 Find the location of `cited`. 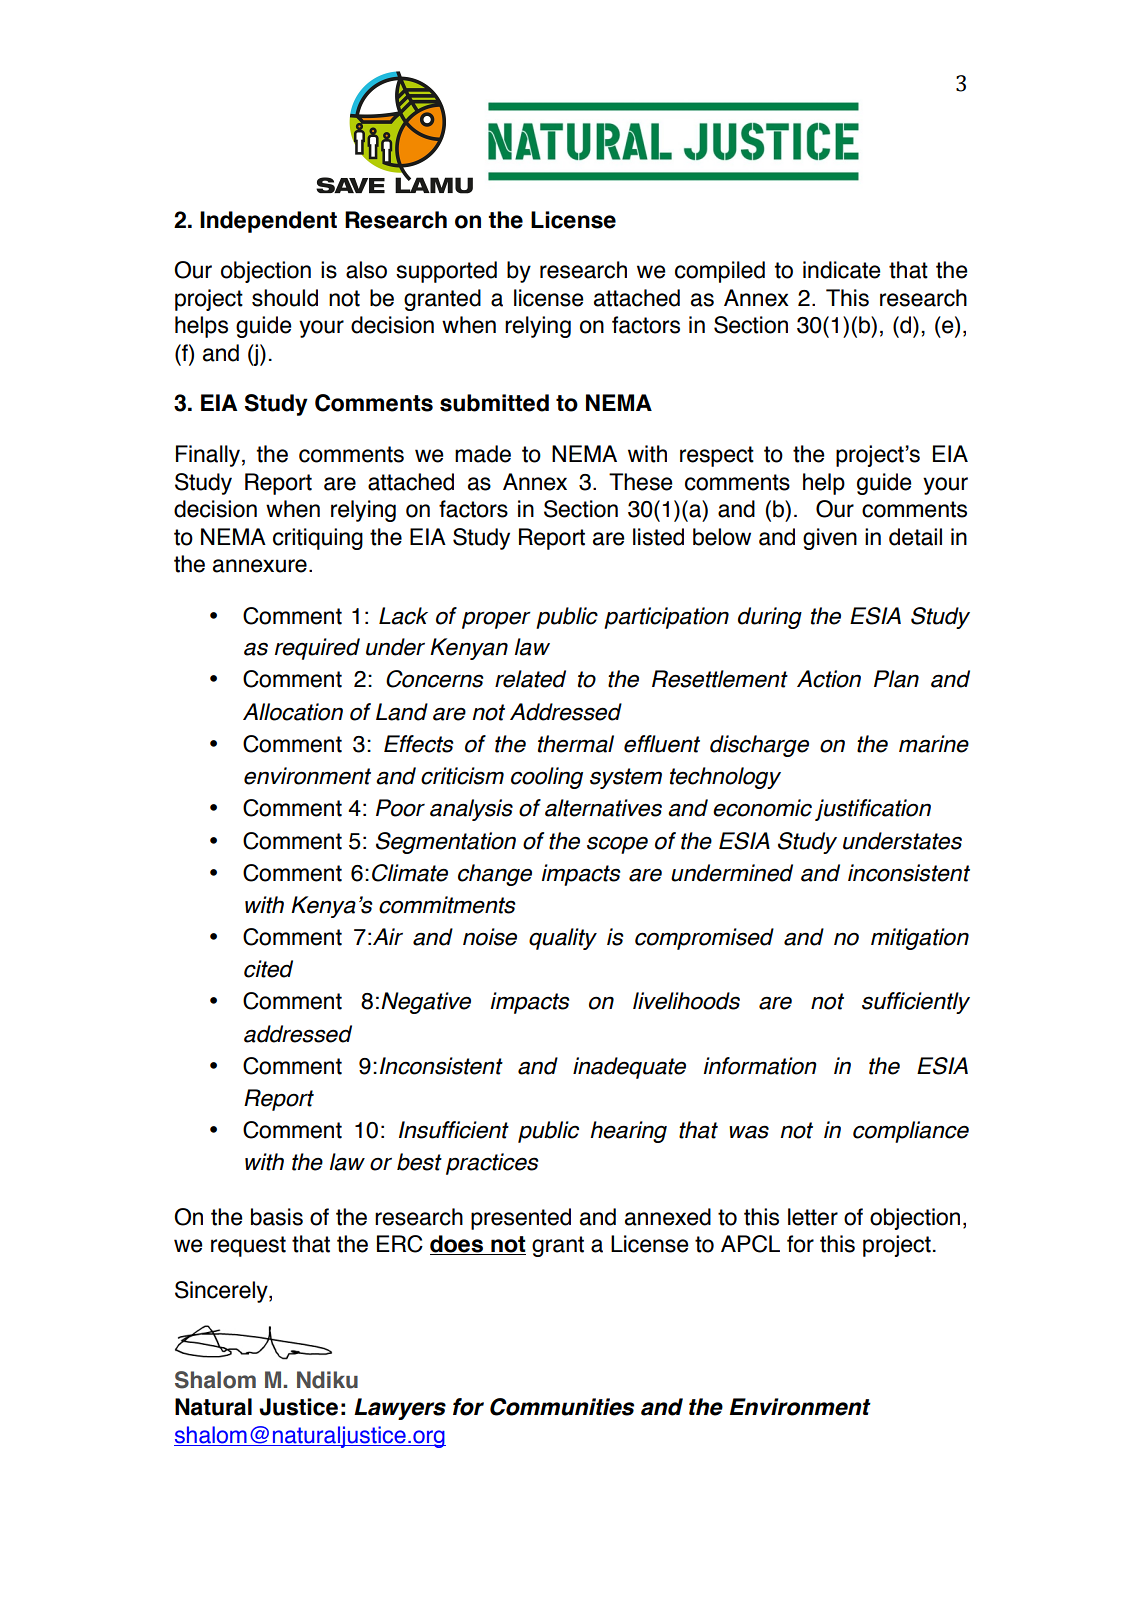

cited is located at coordinates (268, 969).
